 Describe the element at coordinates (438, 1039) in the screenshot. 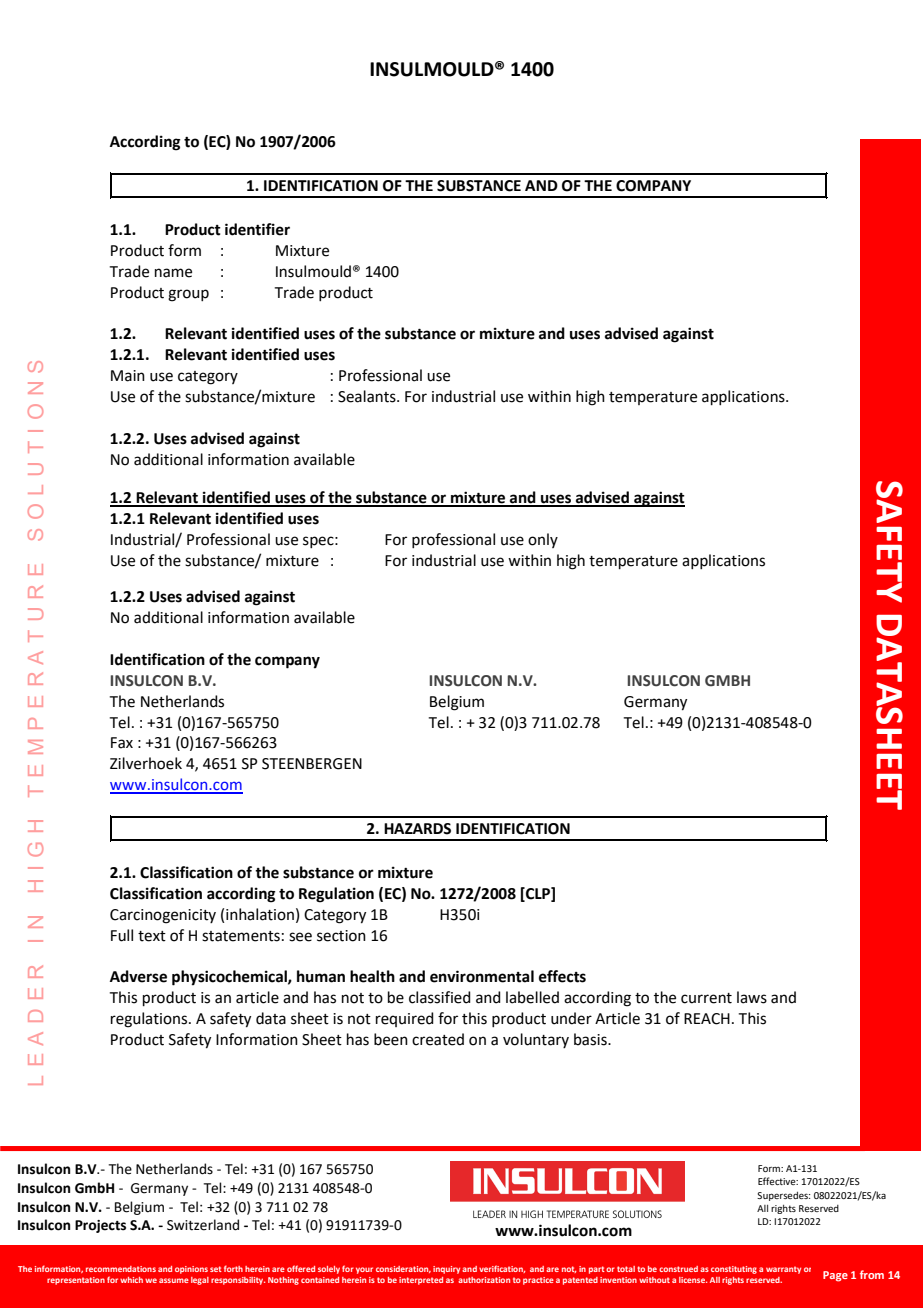

I see `created` at that location.
